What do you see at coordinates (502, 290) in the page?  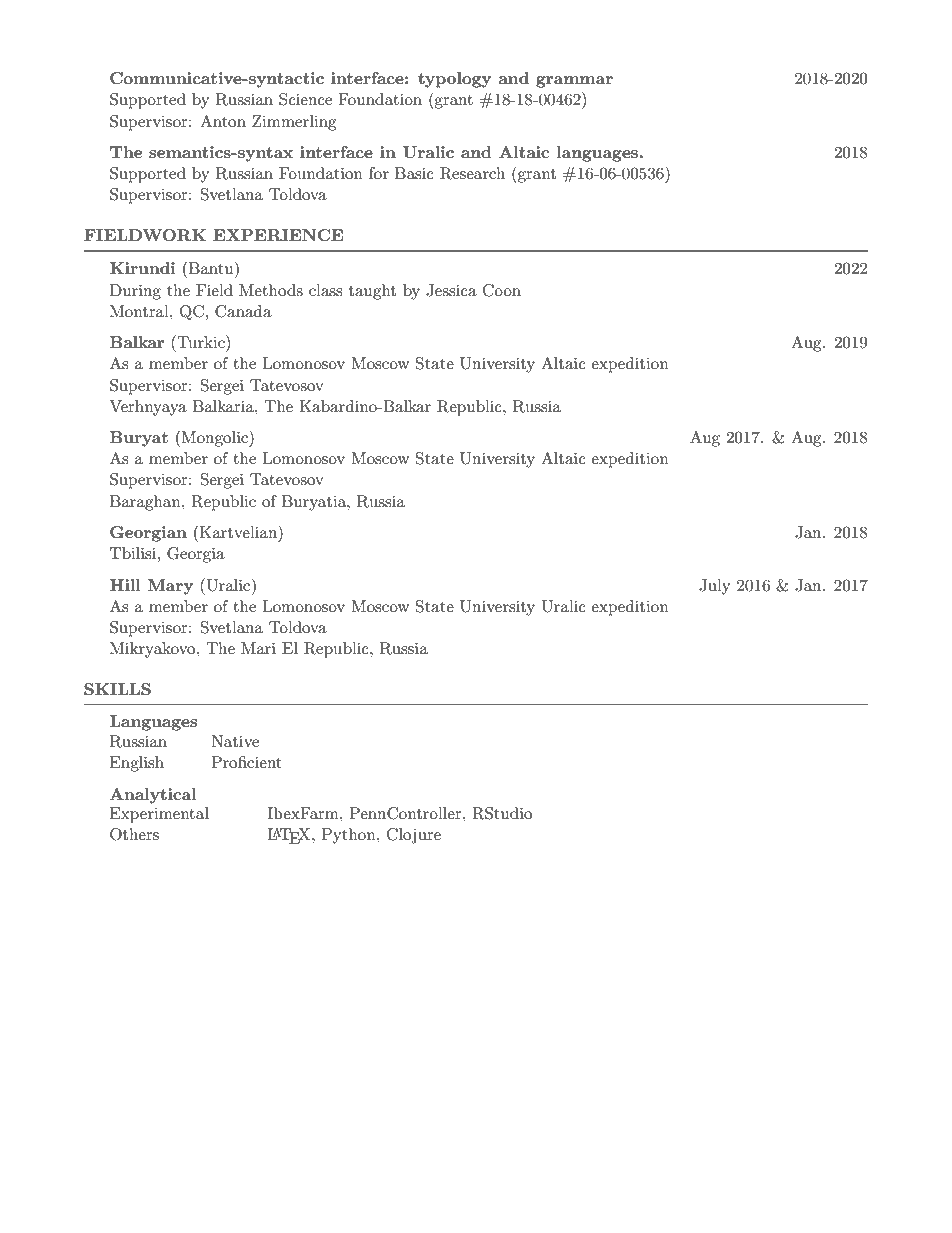 I see `Coon` at bounding box center [502, 290].
